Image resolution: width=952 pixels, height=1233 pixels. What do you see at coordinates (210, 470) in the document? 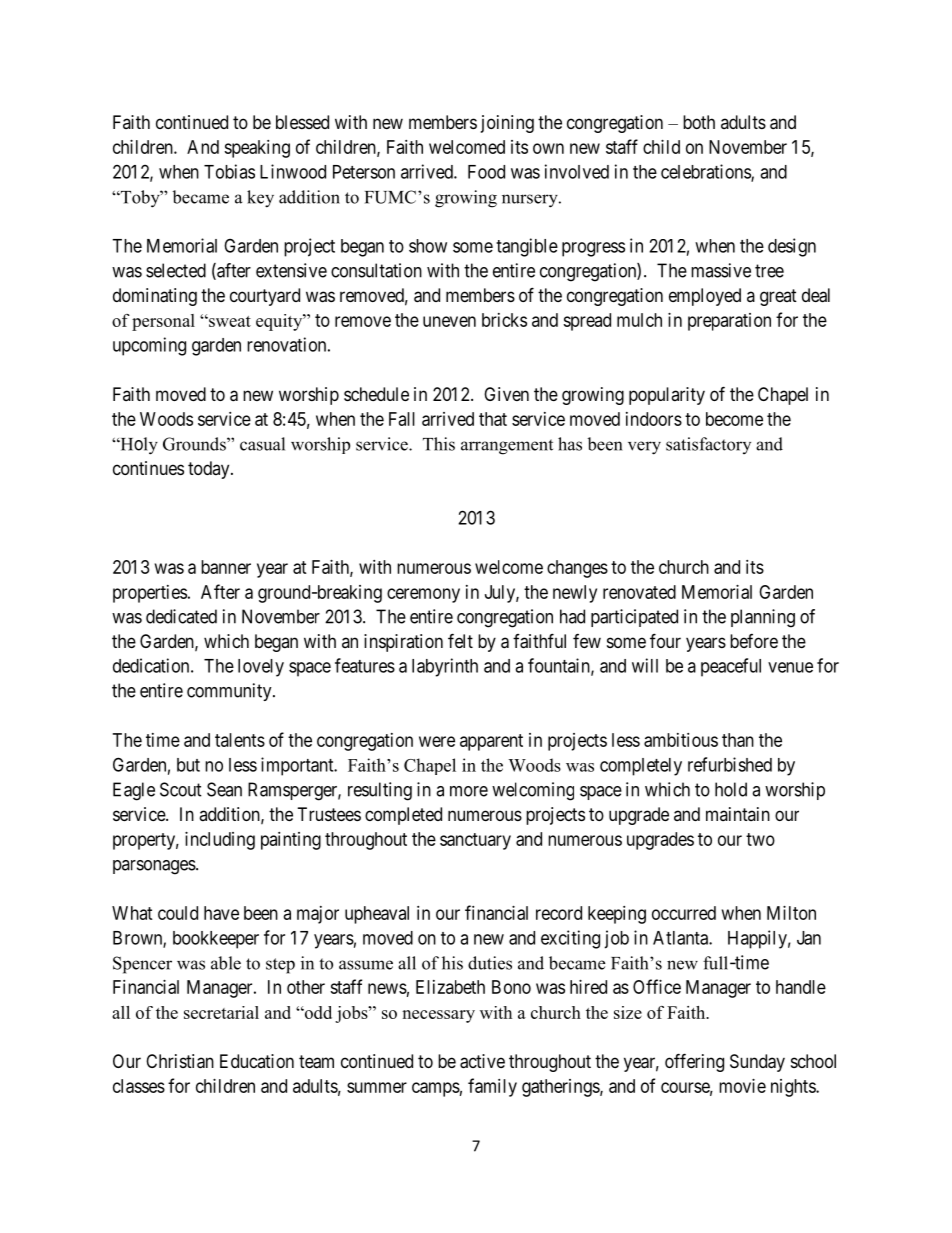
I see `today` at bounding box center [210, 470].
